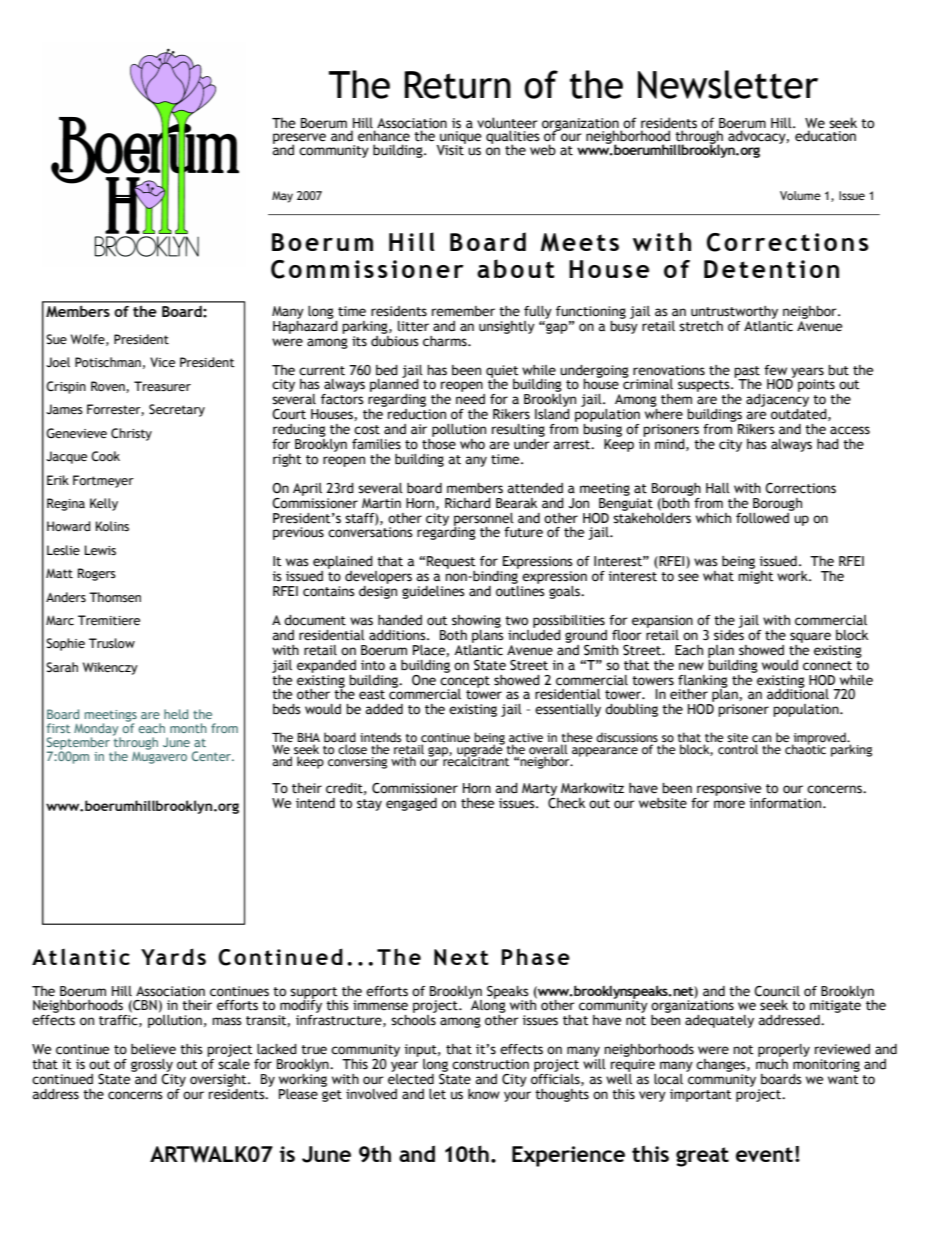 This screenshot has height=1233, width=952. What do you see at coordinates (468, 503) in the screenshot?
I see `Richard` at bounding box center [468, 503].
